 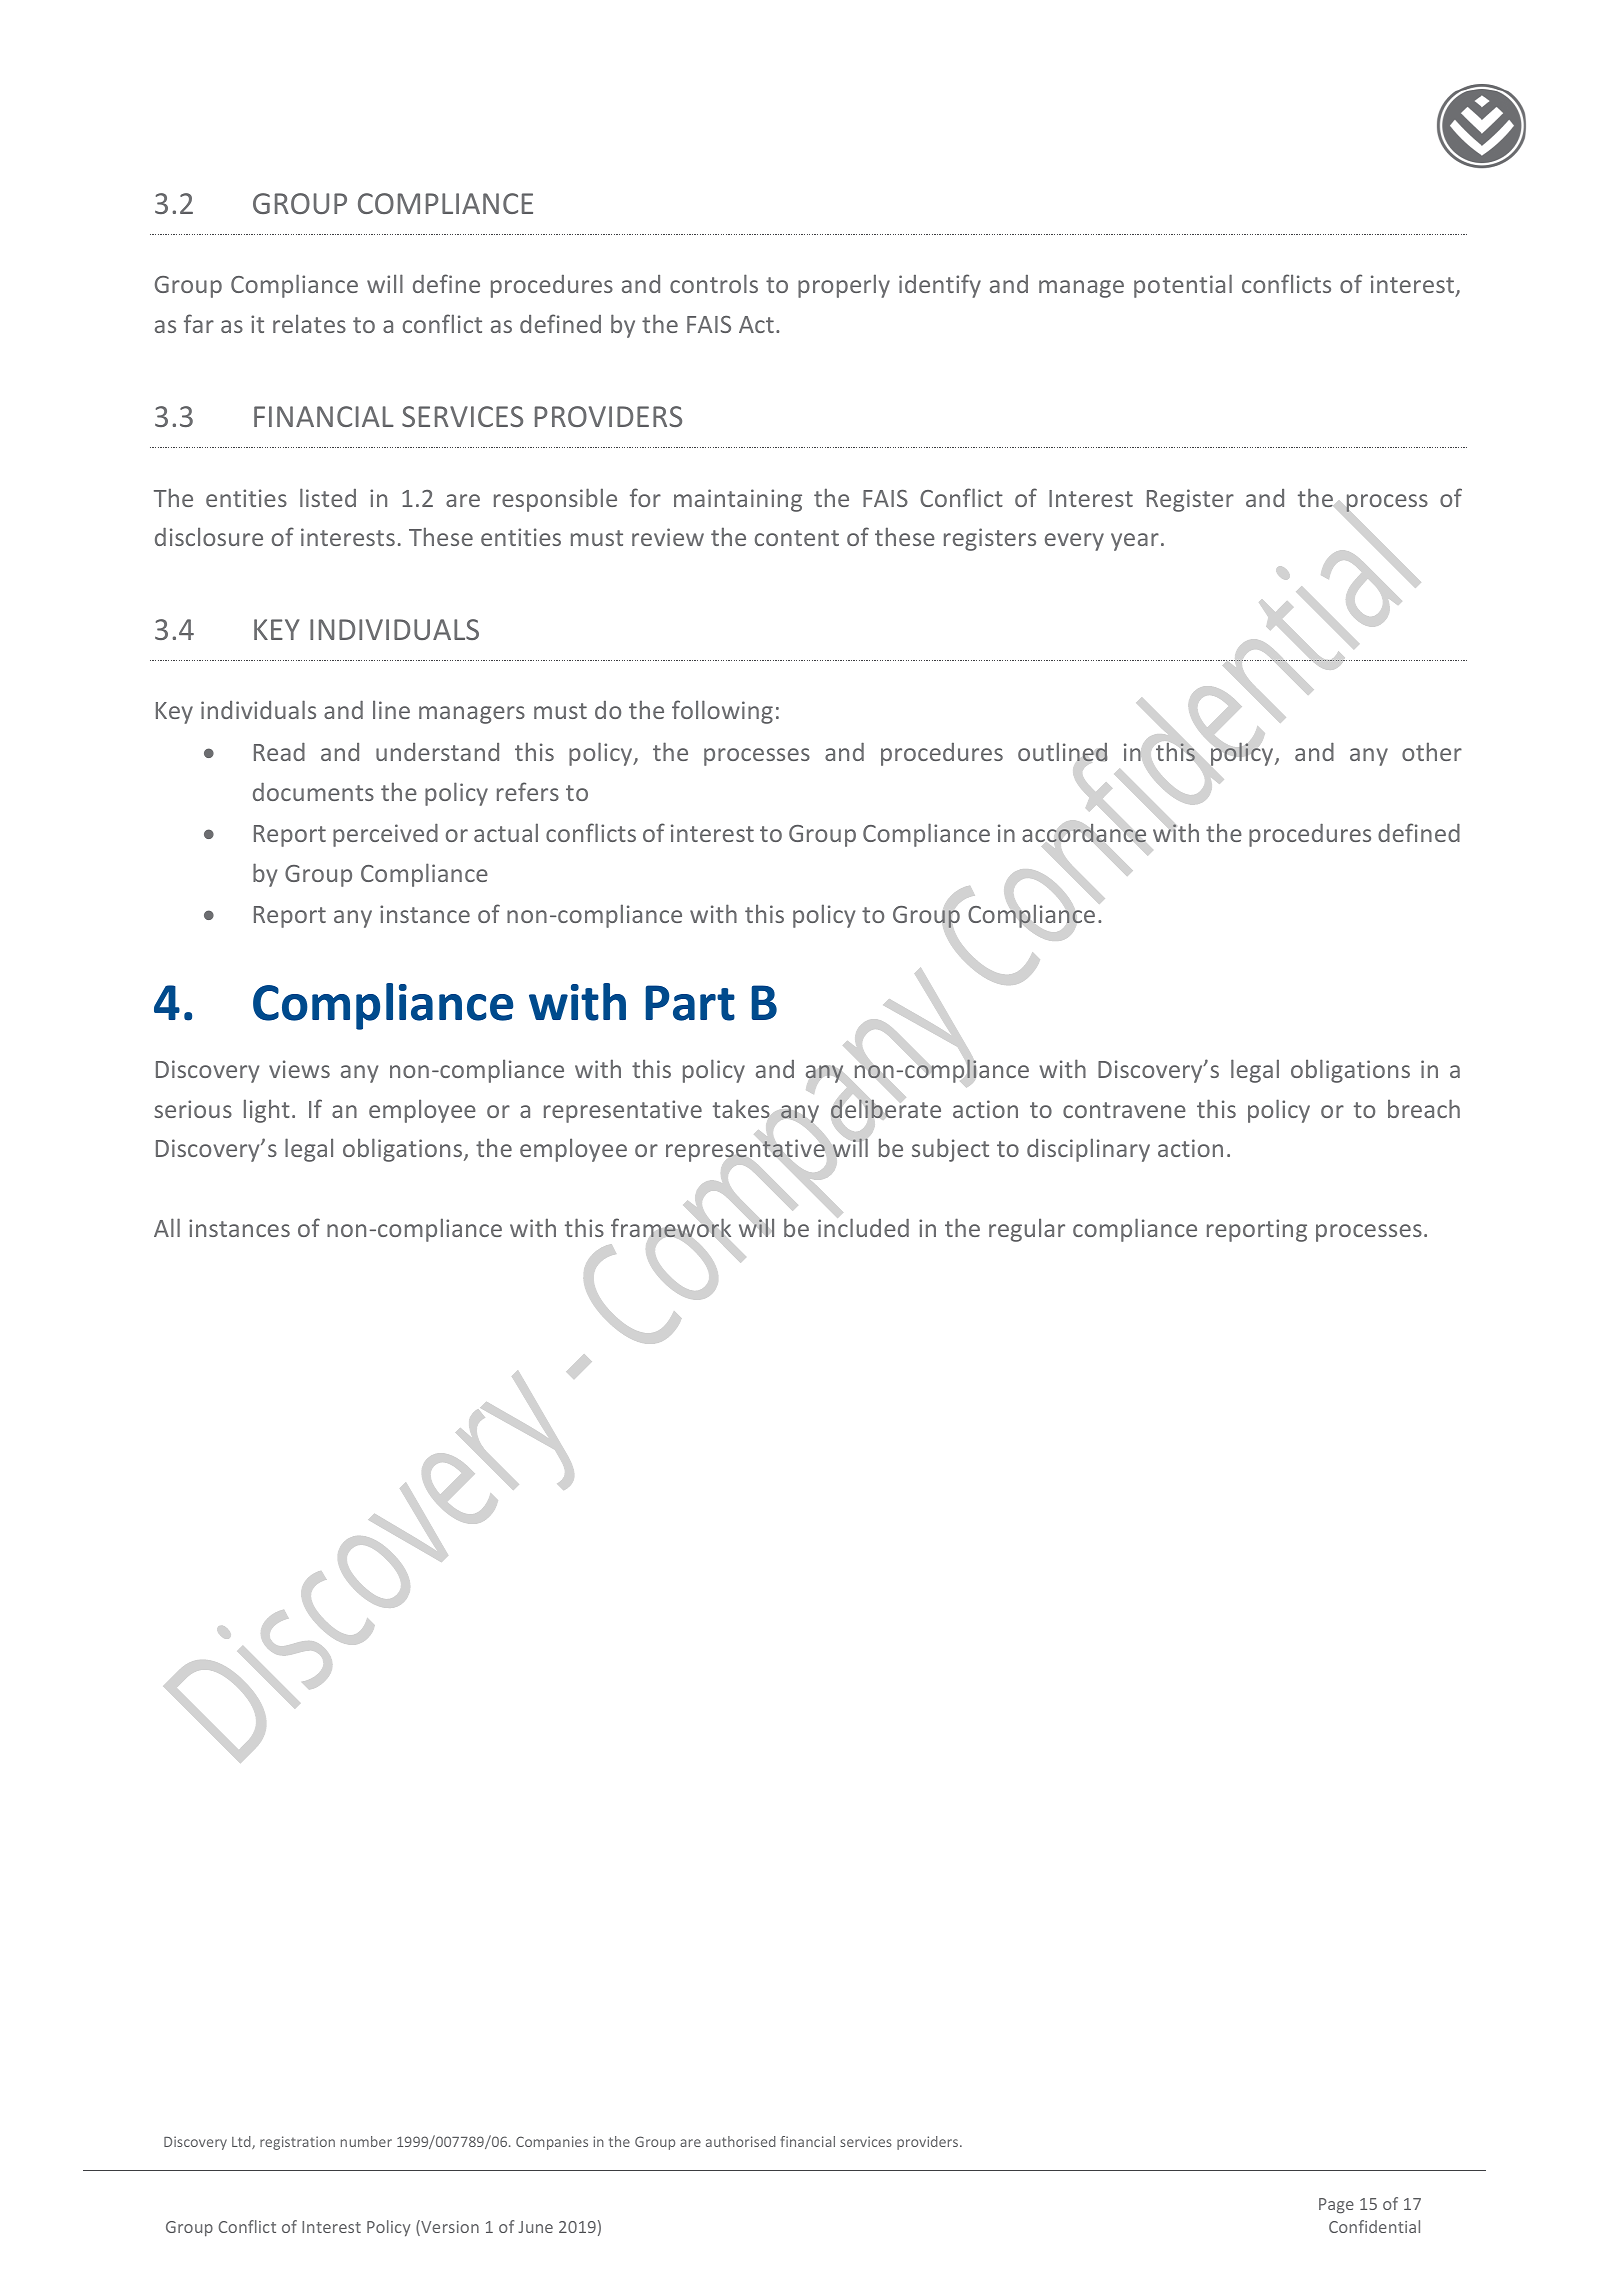 I want to click on registration, so click(x=297, y=2143).
